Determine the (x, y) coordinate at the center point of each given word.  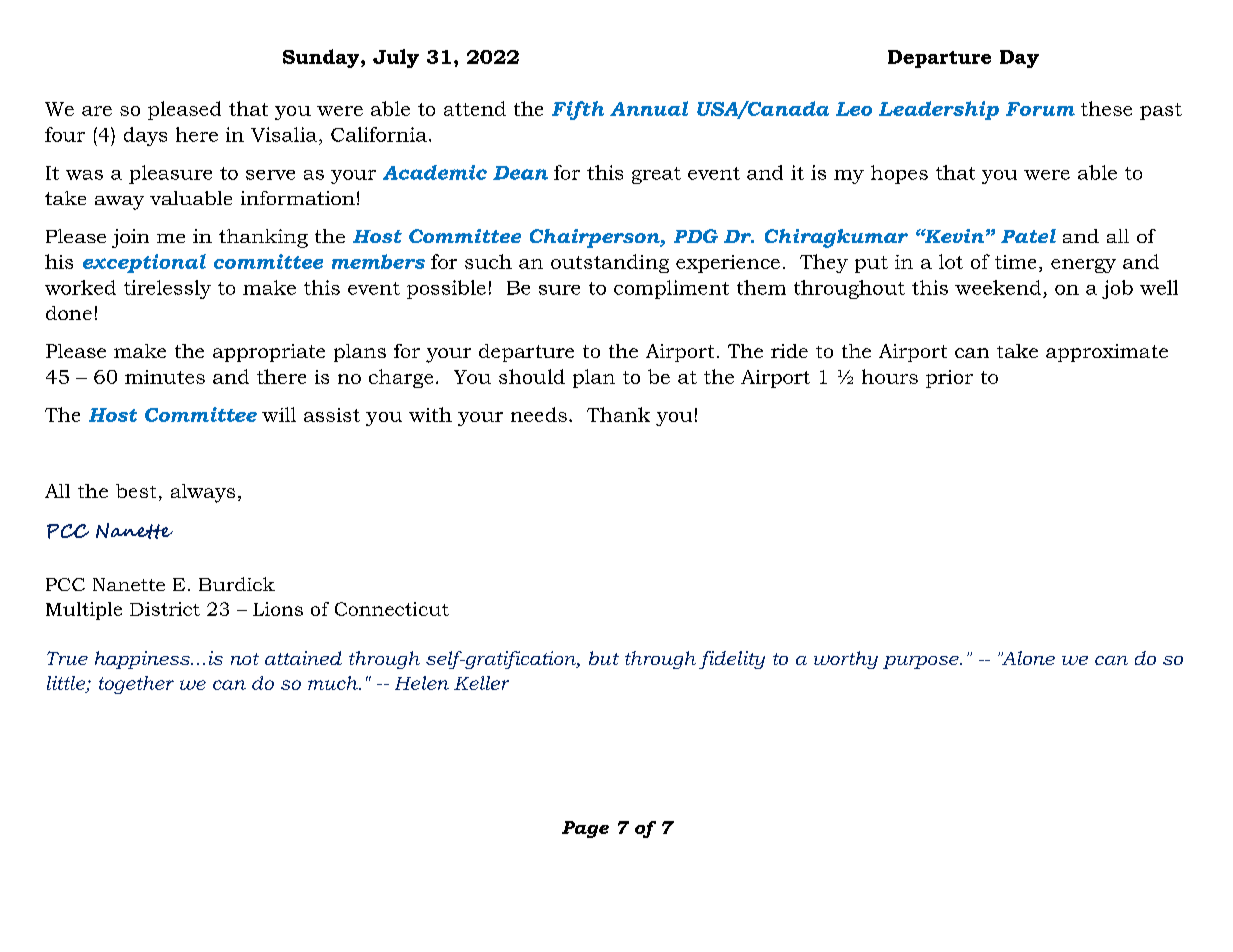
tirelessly (167, 289)
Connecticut (392, 609)
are (97, 111)
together (136, 685)
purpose (922, 662)
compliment (671, 289)
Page (585, 829)
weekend (998, 287)
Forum (1040, 109)
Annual (649, 108)
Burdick (237, 584)
